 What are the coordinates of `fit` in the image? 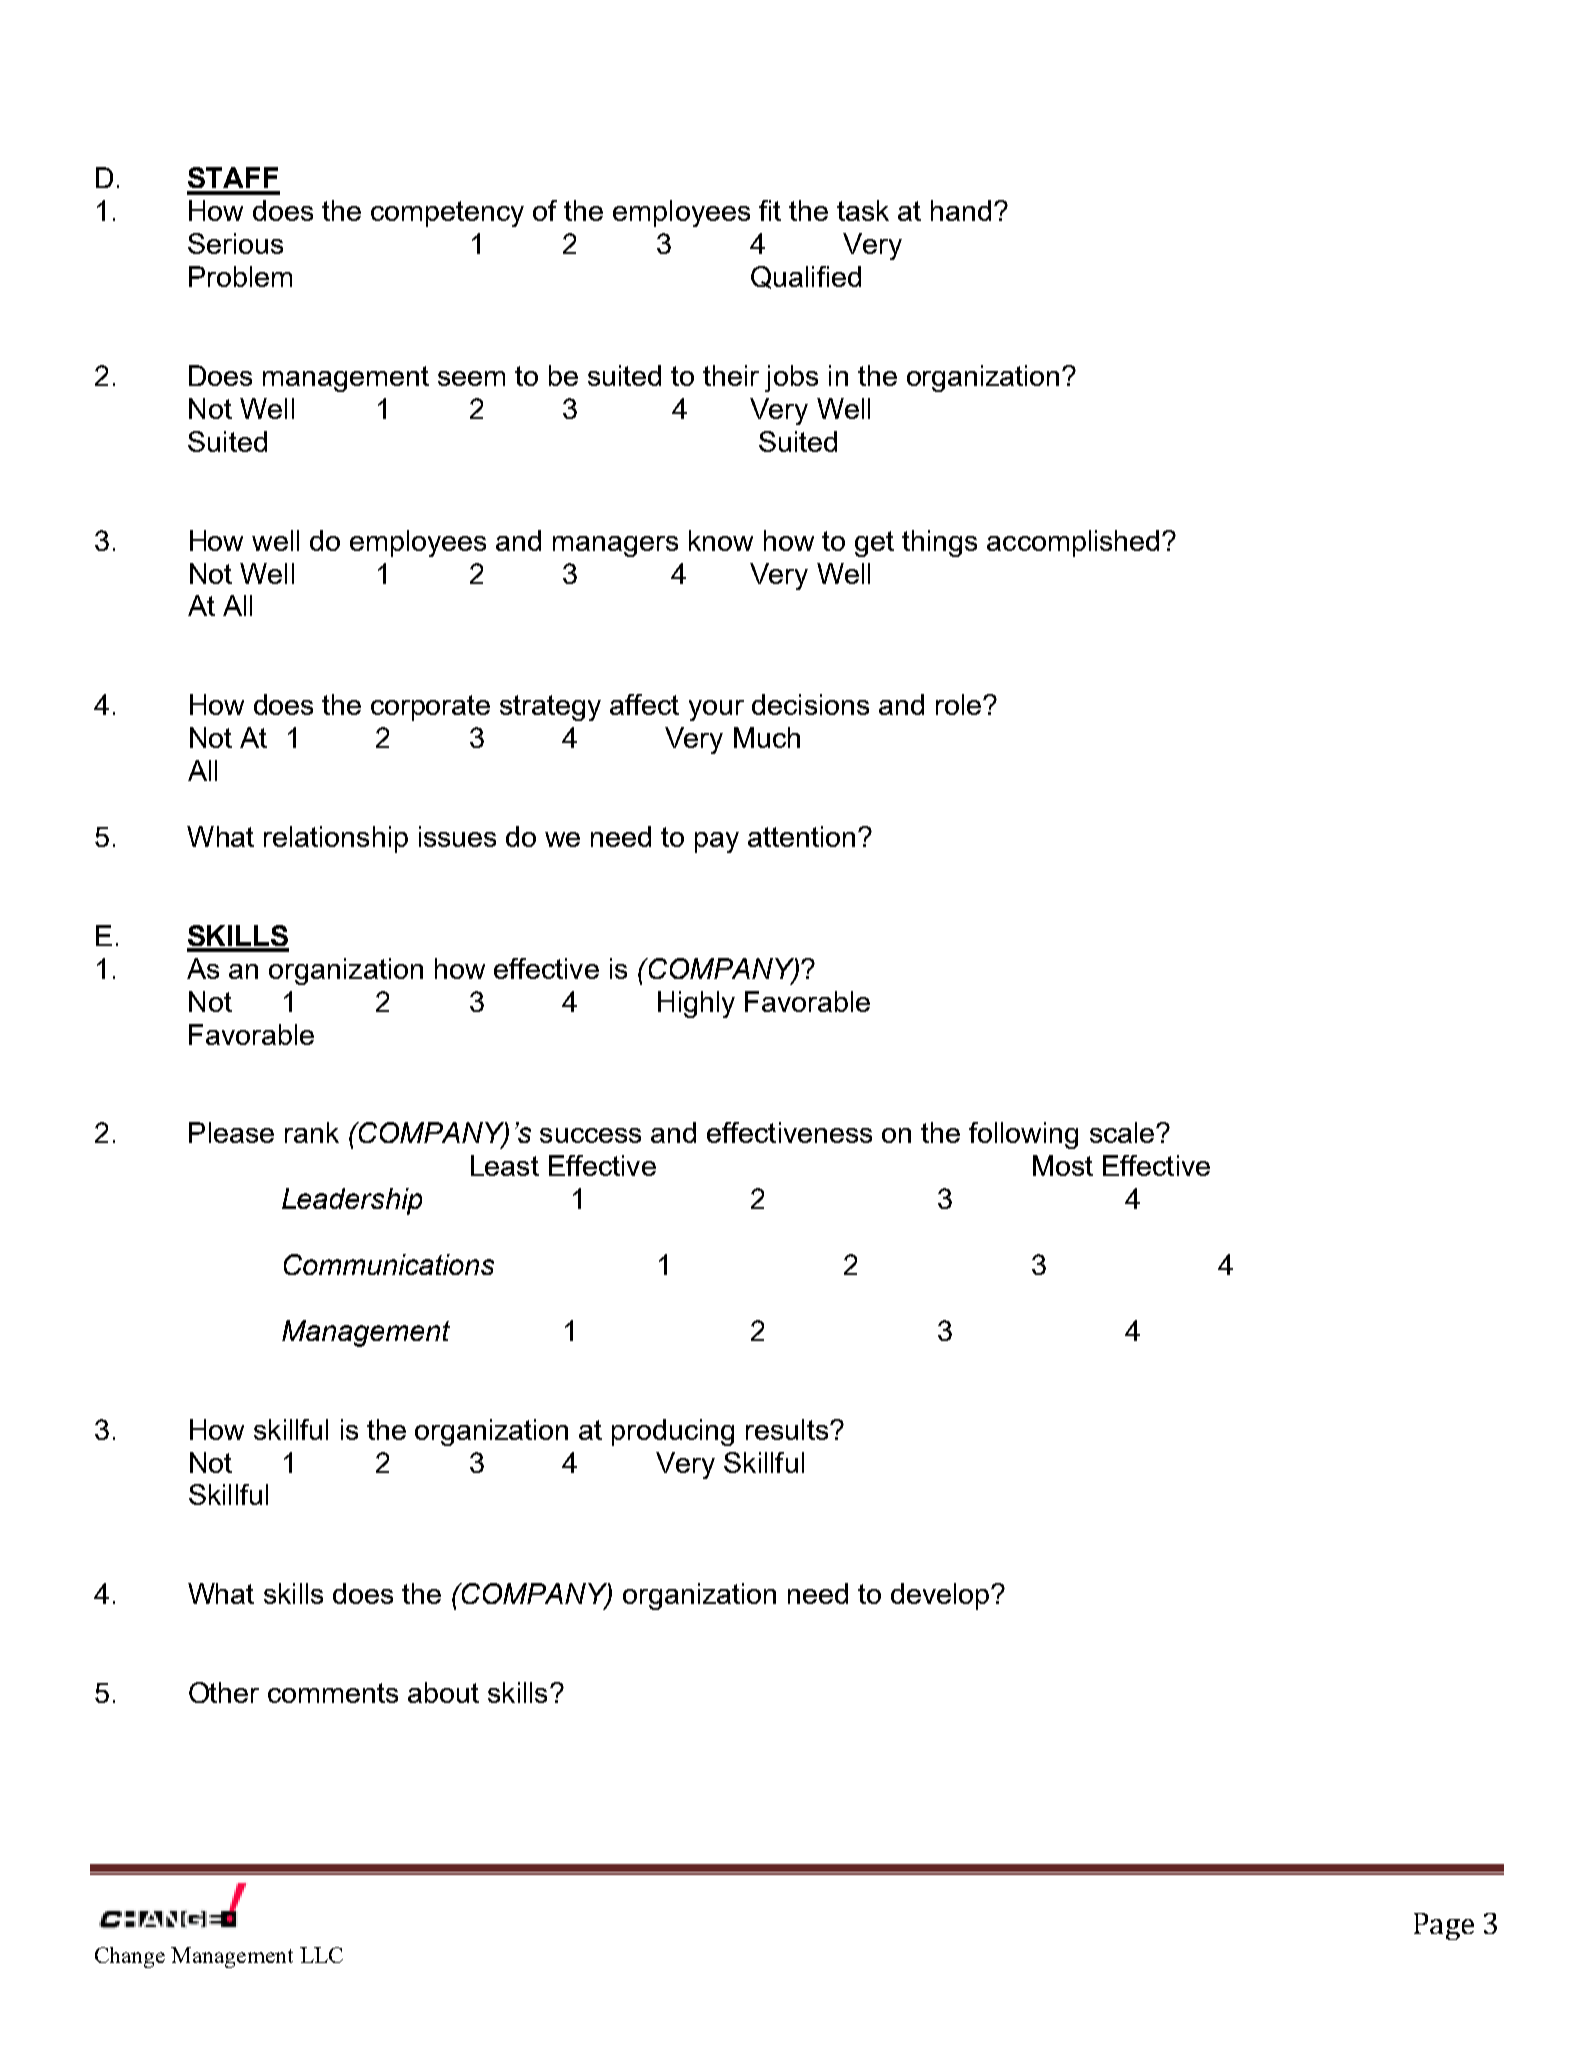 It's located at (770, 210).
